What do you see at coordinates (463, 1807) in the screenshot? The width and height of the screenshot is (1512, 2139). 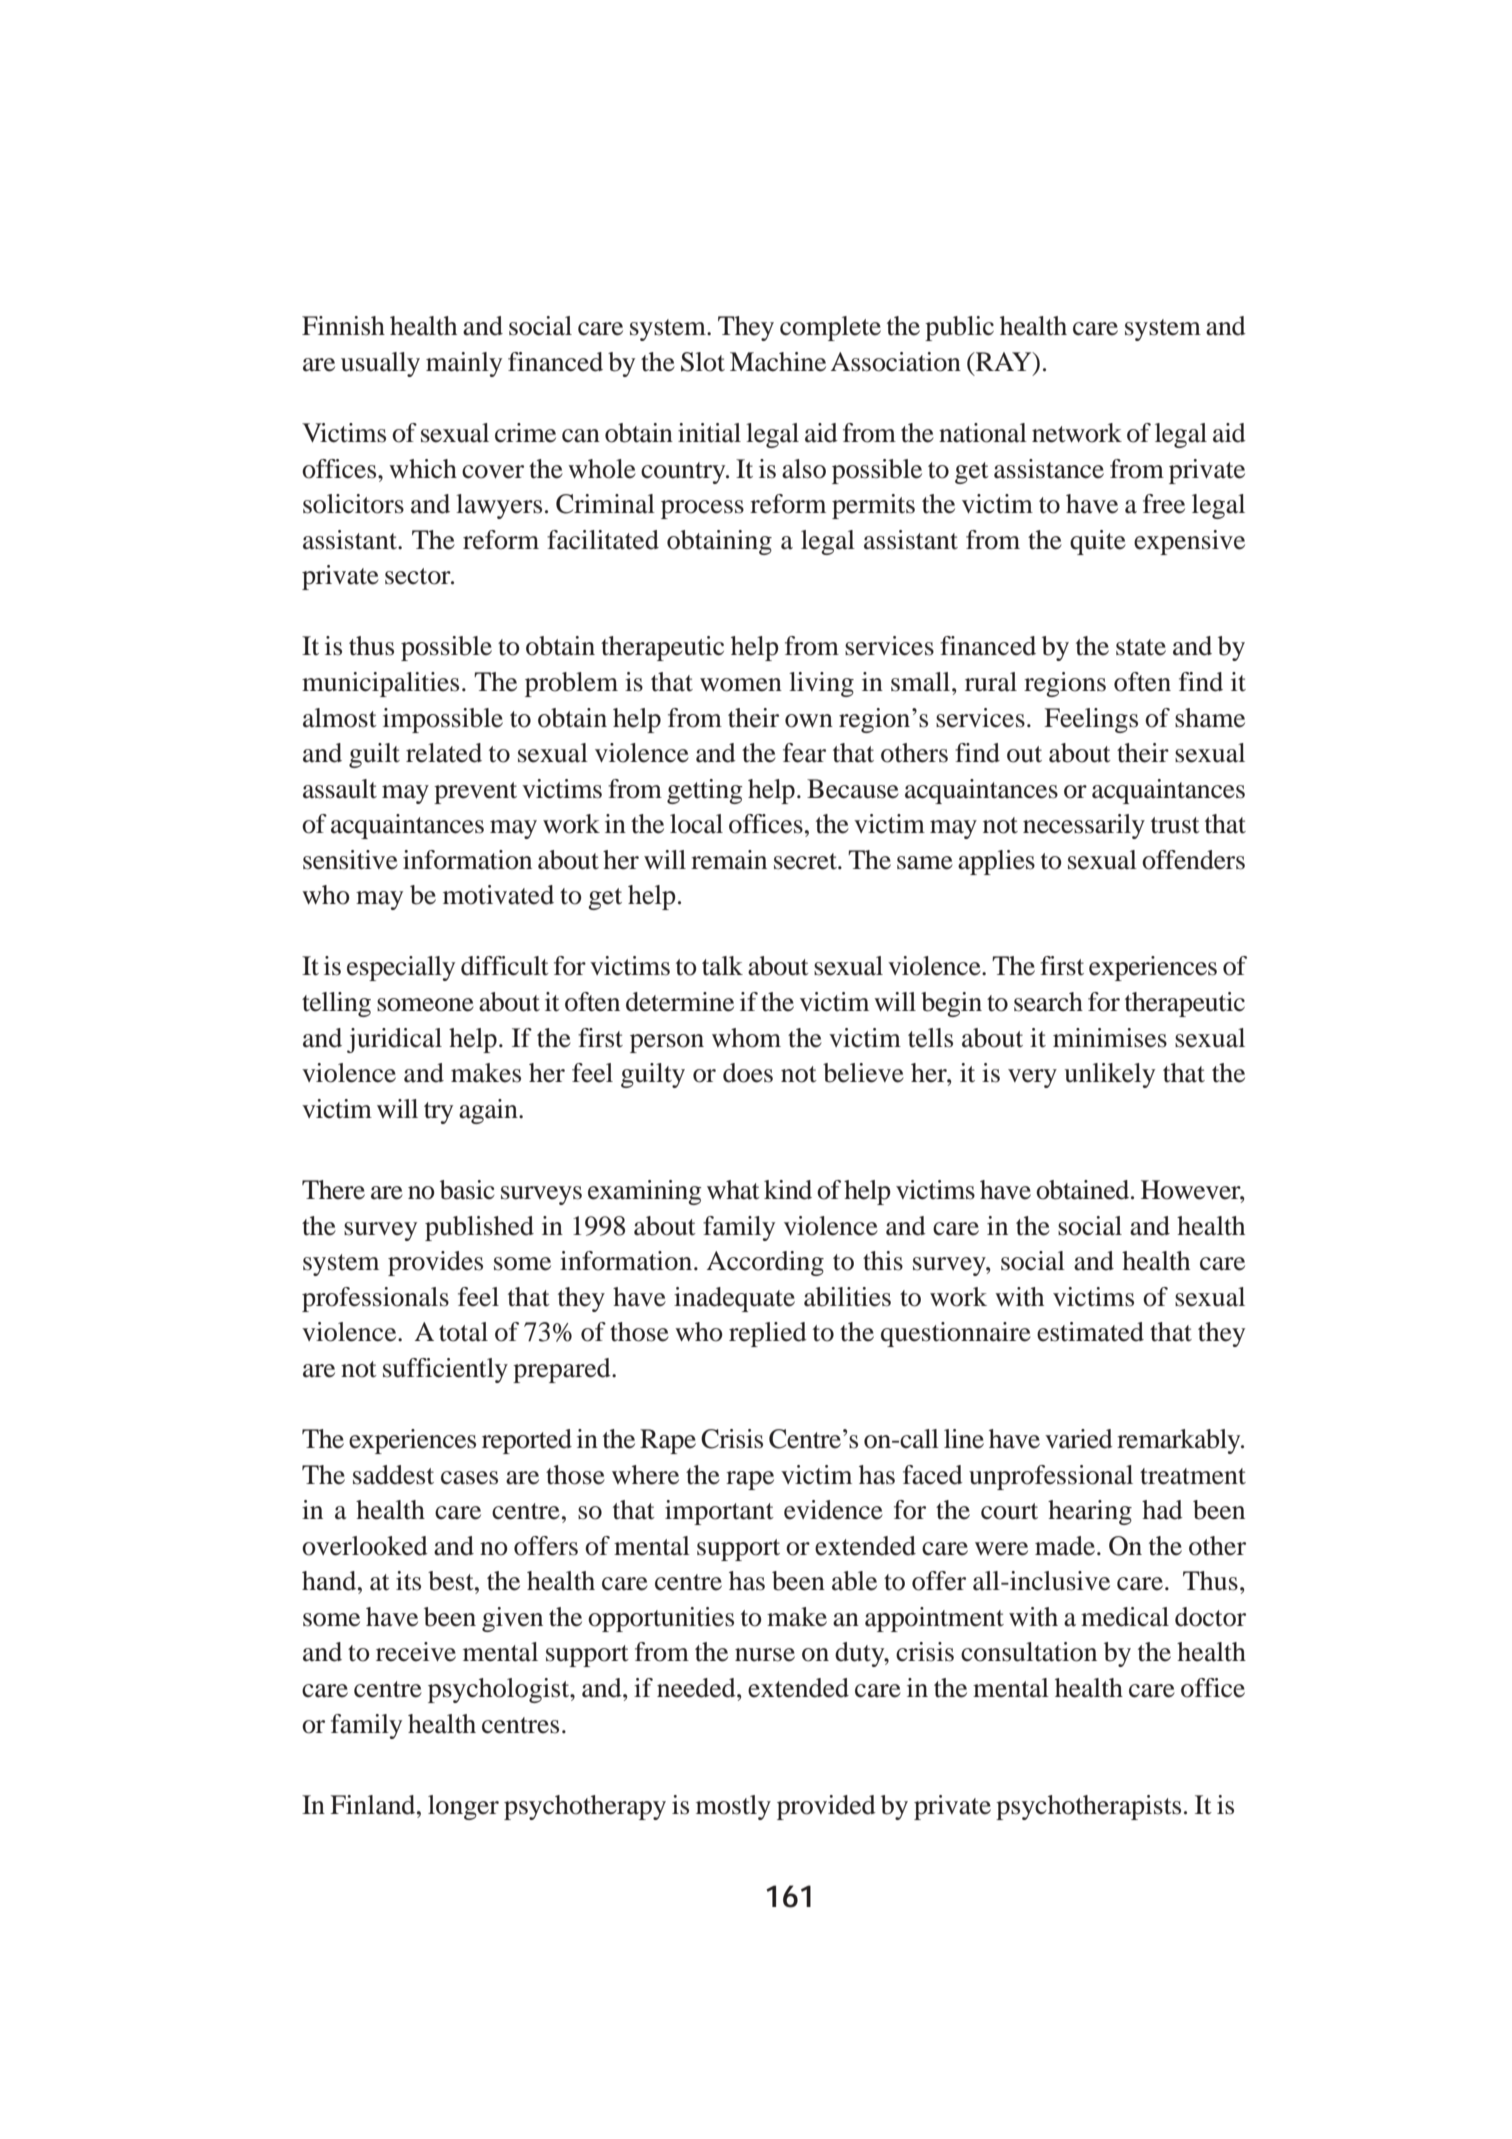 I see `longer` at bounding box center [463, 1807].
